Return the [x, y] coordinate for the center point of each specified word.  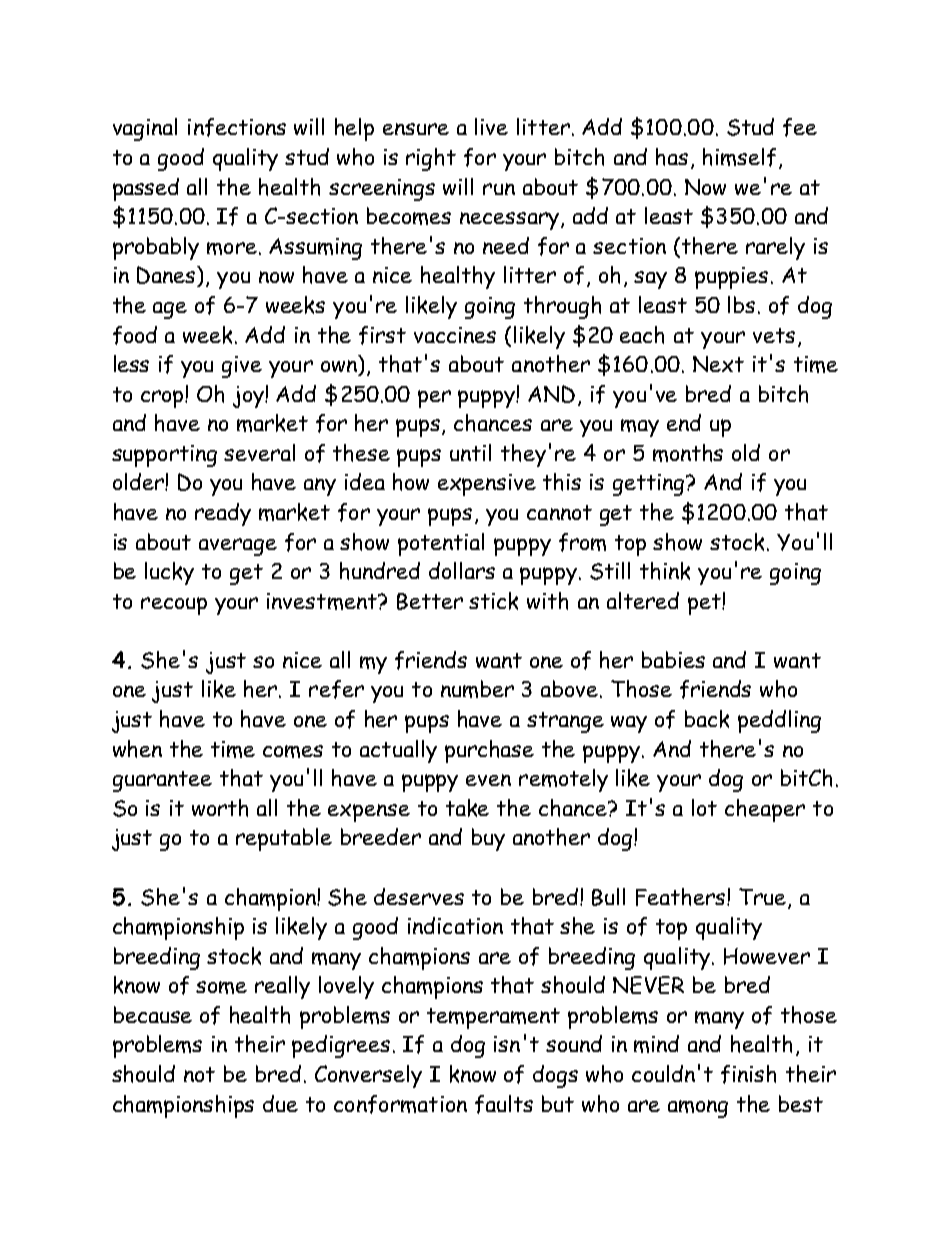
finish [748, 1074]
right [431, 159]
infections [237, 127]
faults [504, 1104]
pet [705, 604]
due [280, 1103]
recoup [174, 606]
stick [493, 601]
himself [739, 157]
